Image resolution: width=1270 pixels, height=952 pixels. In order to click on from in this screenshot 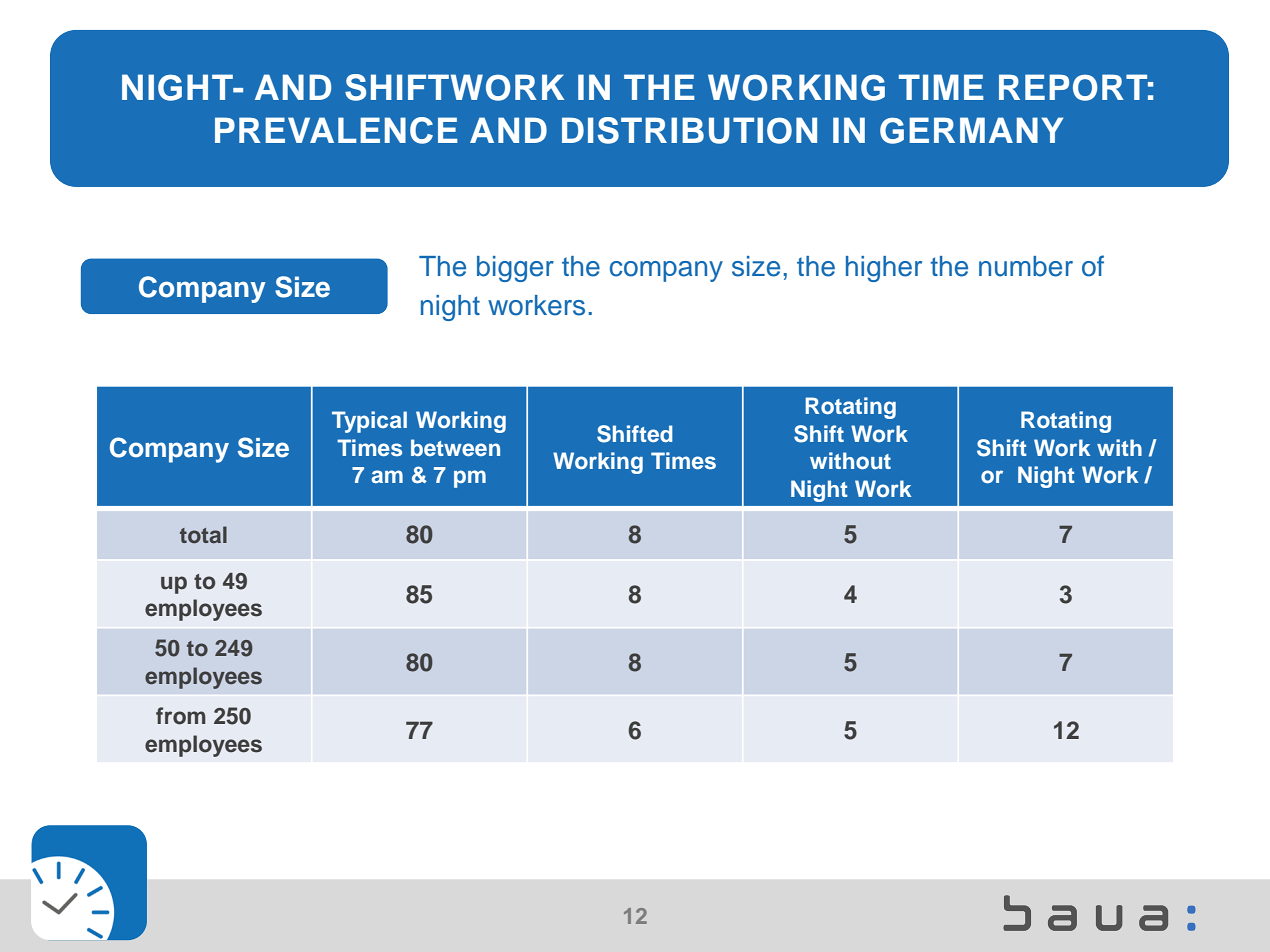, I will do `click(181, 716)`.
